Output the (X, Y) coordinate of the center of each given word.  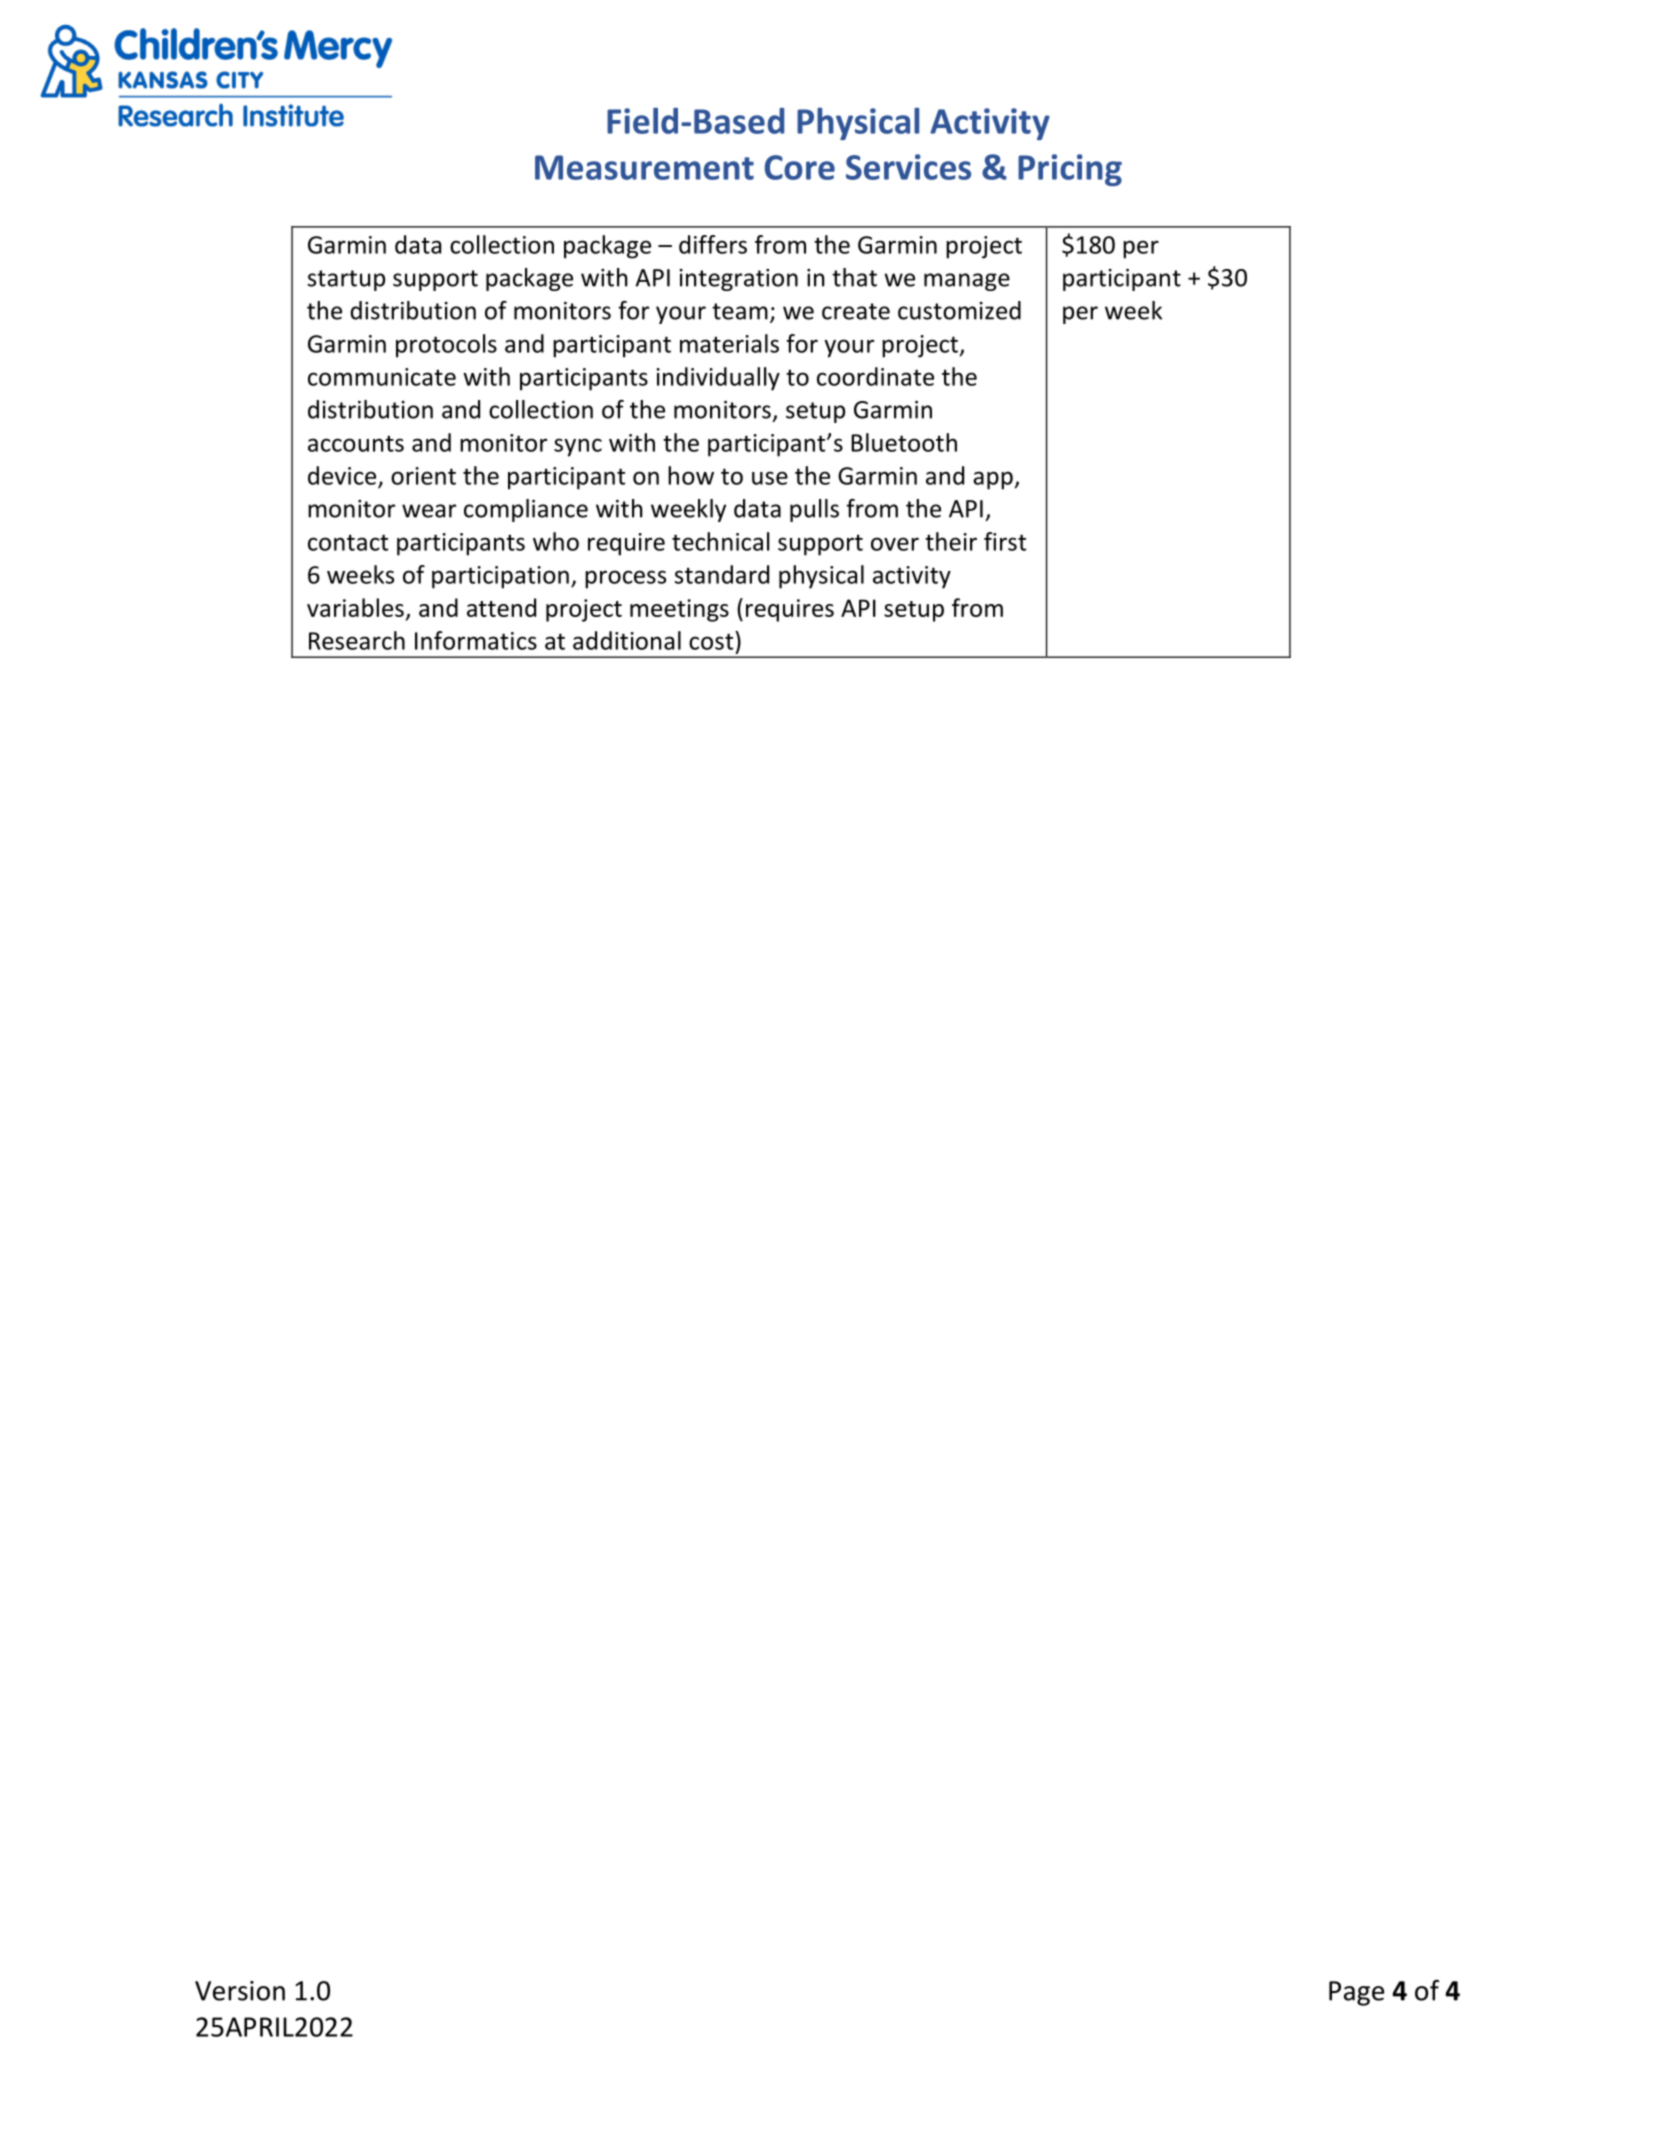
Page (1356, 1993)
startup (346, 280)
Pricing (1070, 170)
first (1005, 541)
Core (800, 167)
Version (240, 1991)
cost (712, 640)
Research (357, 640)
